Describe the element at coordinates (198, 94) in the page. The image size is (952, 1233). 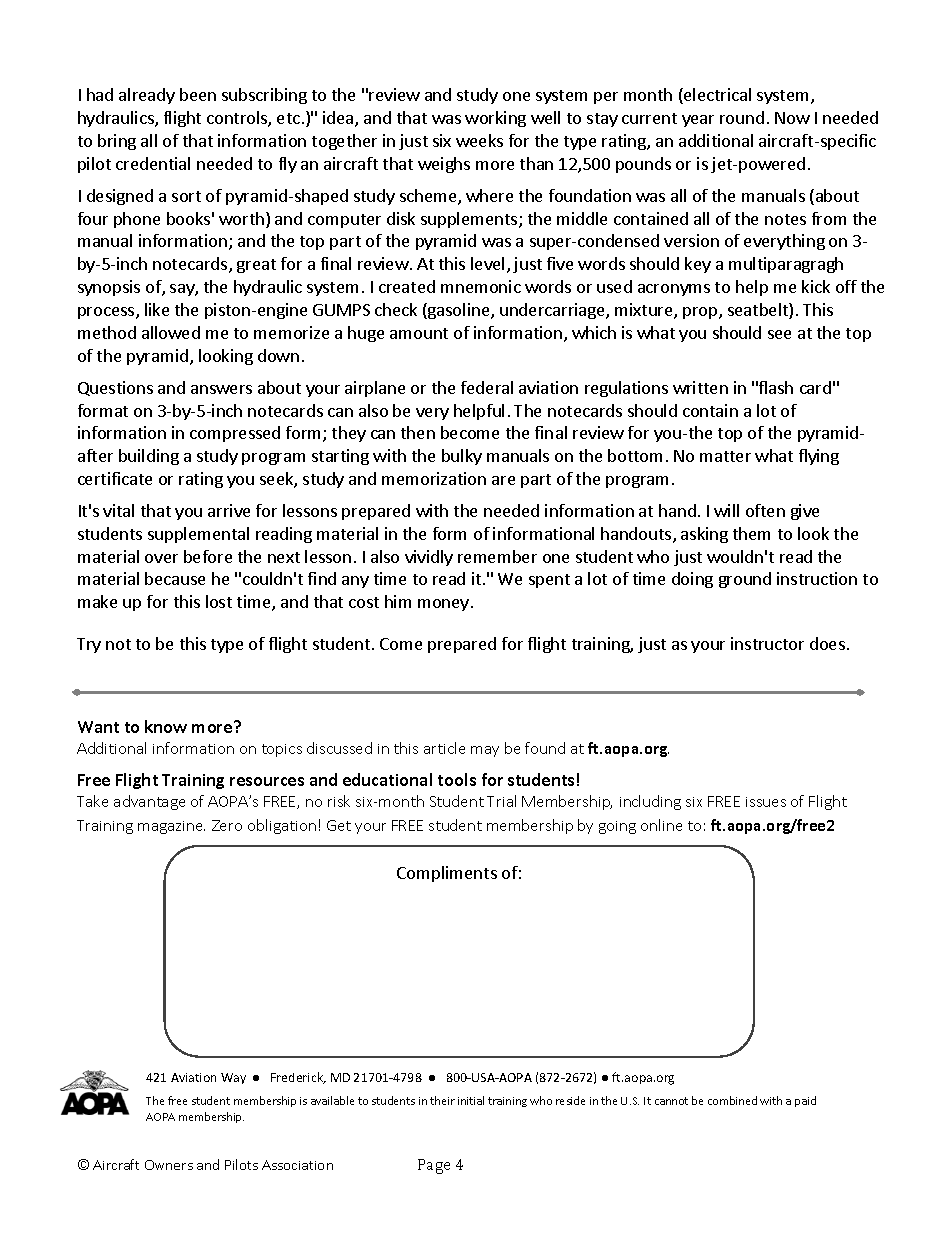
I see `been` at that location.
